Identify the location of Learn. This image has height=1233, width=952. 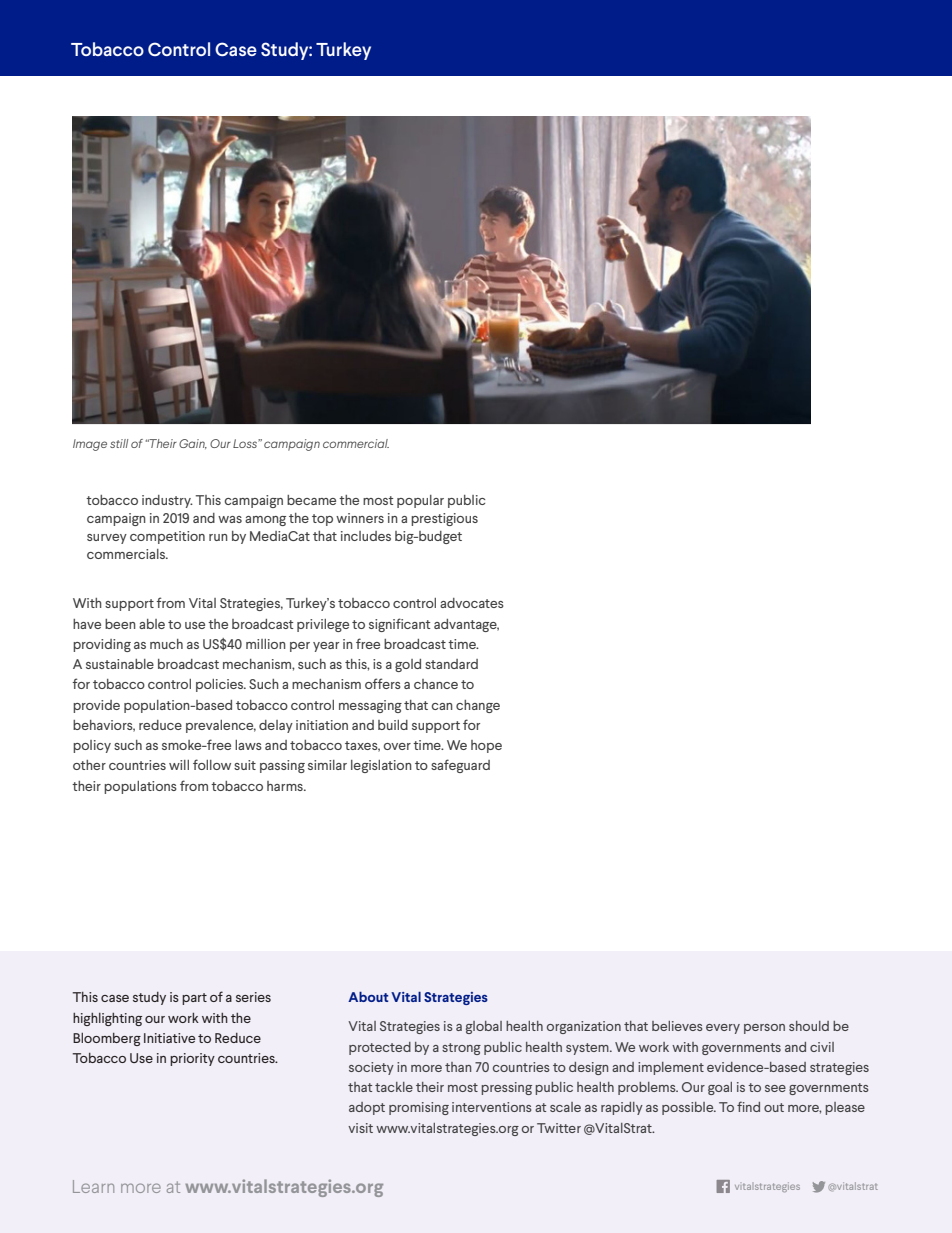
(93, 1186).
